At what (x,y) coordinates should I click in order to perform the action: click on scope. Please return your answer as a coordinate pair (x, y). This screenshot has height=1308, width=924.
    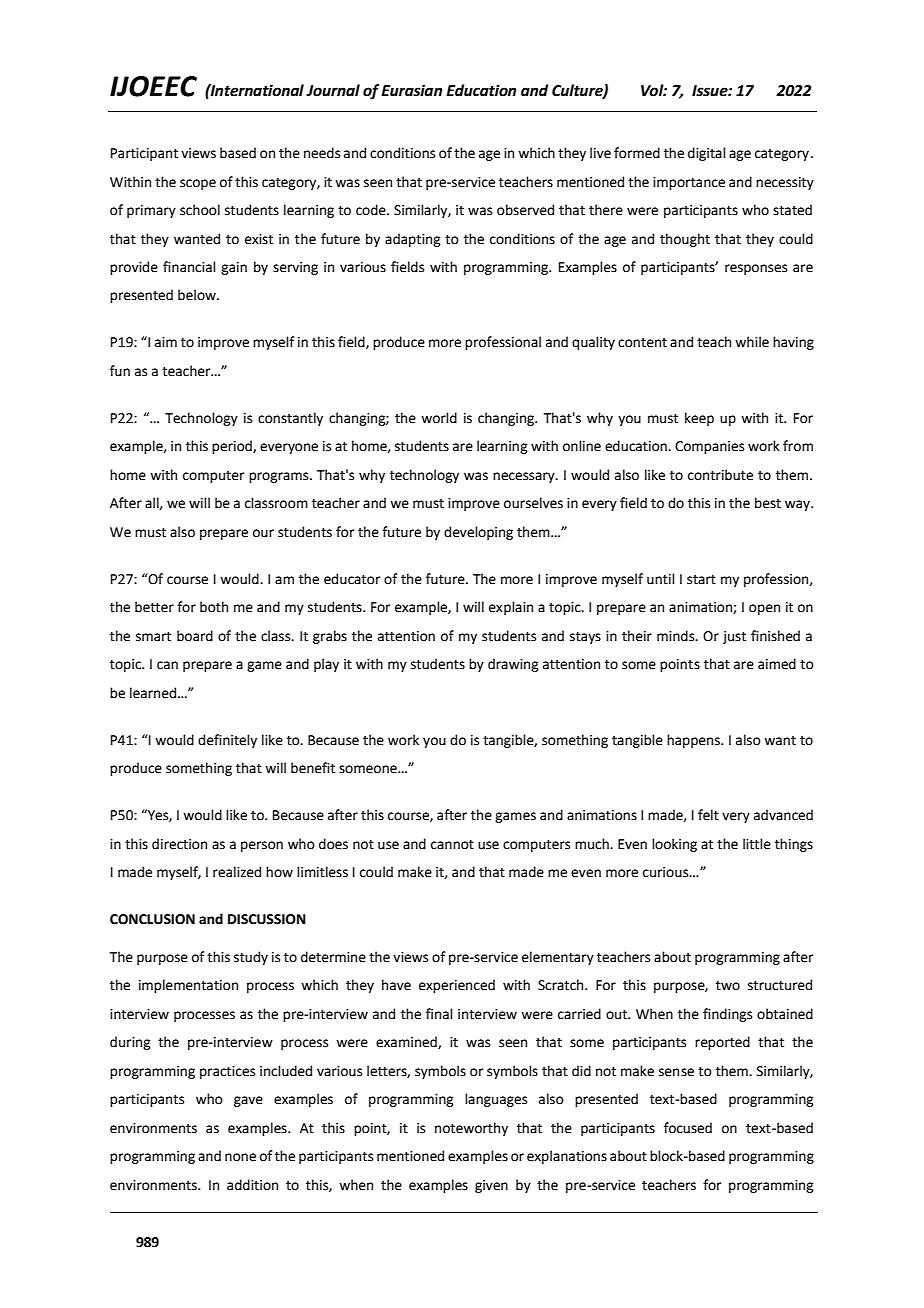
    Looking at the image, I should click on (198, 184).
